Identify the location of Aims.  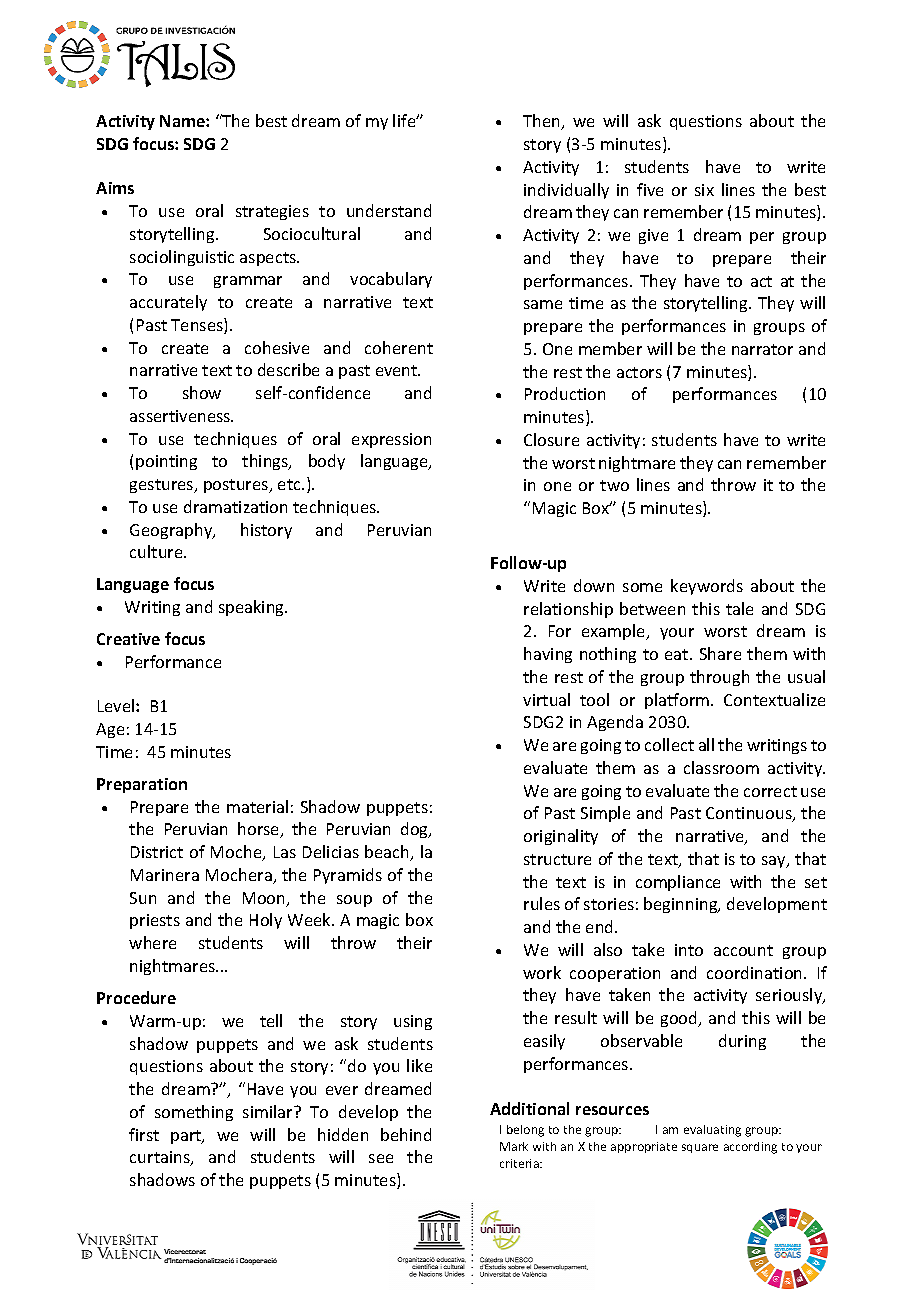
(115, 188).
